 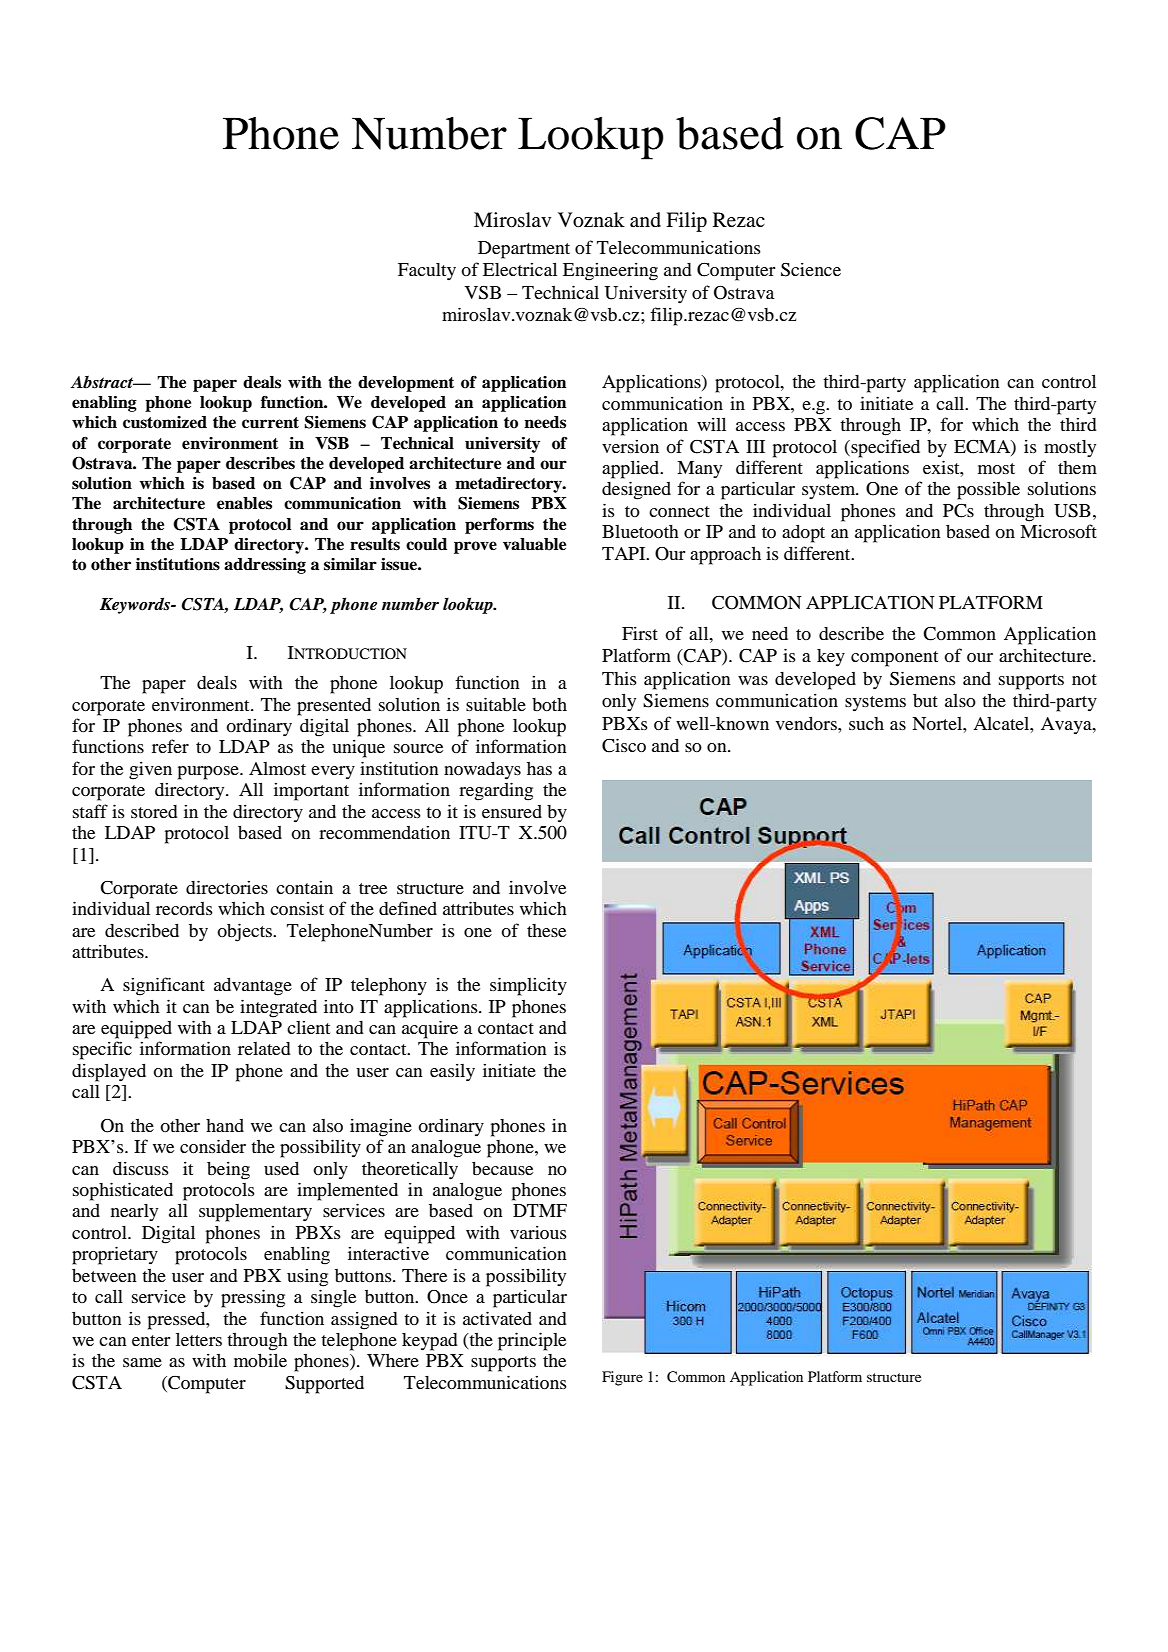 I want to click on Science, so click(x=811, y=269).
